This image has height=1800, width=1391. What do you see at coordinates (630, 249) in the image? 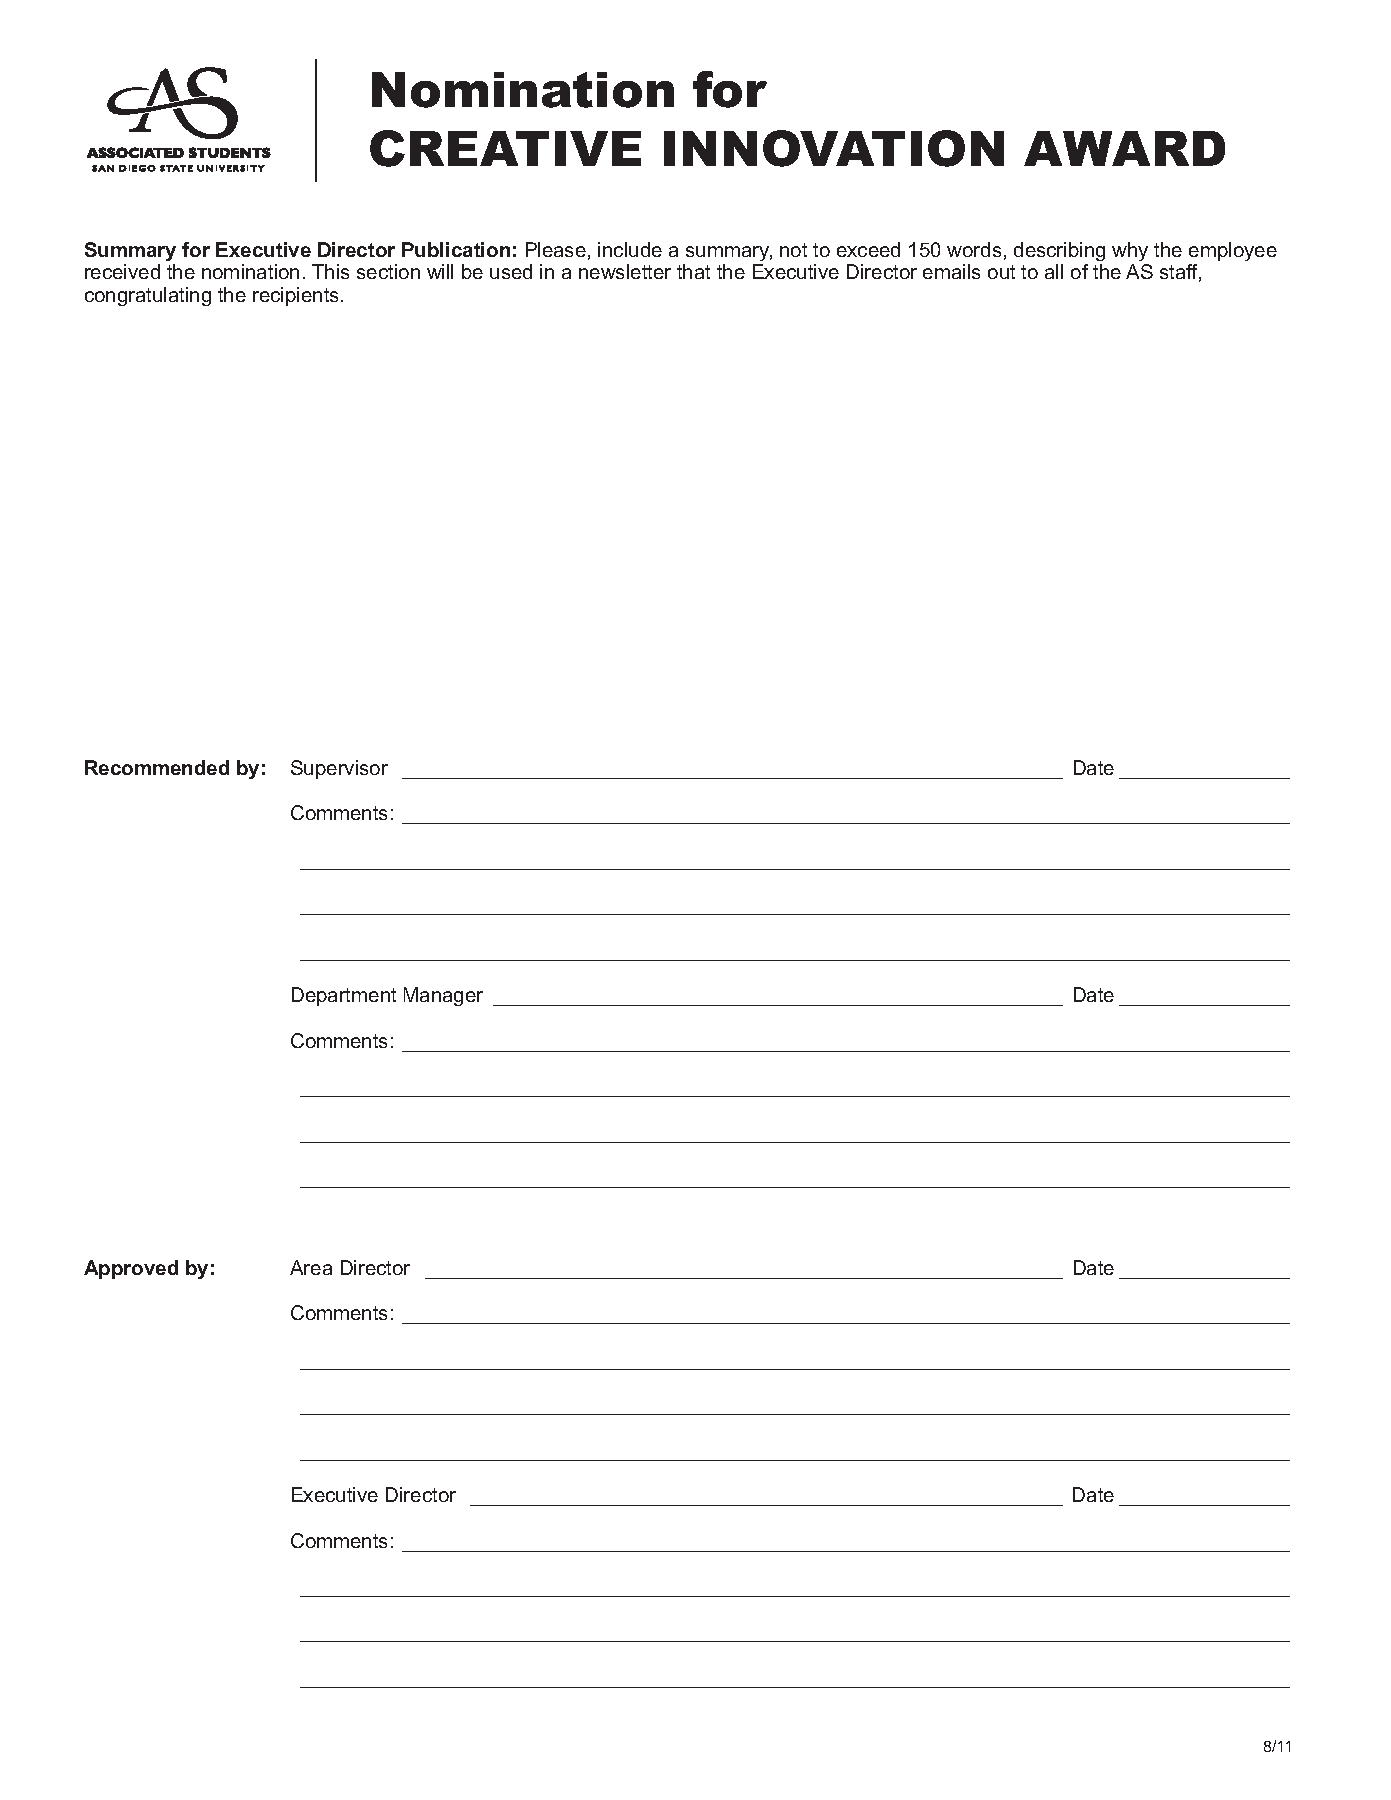
I see `include` at bounding box center [630, 249].
